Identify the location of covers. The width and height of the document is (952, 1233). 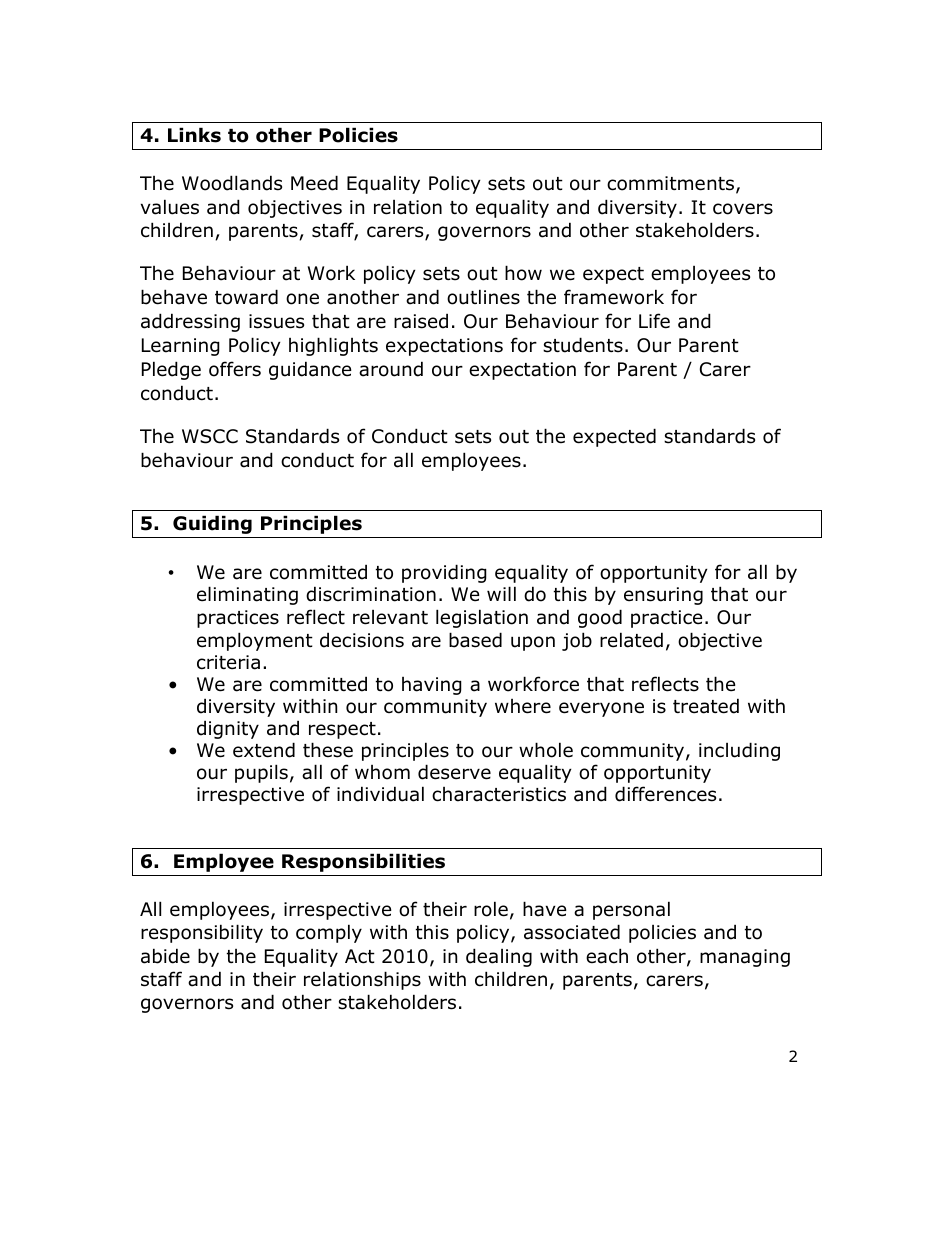
(743, 209).
